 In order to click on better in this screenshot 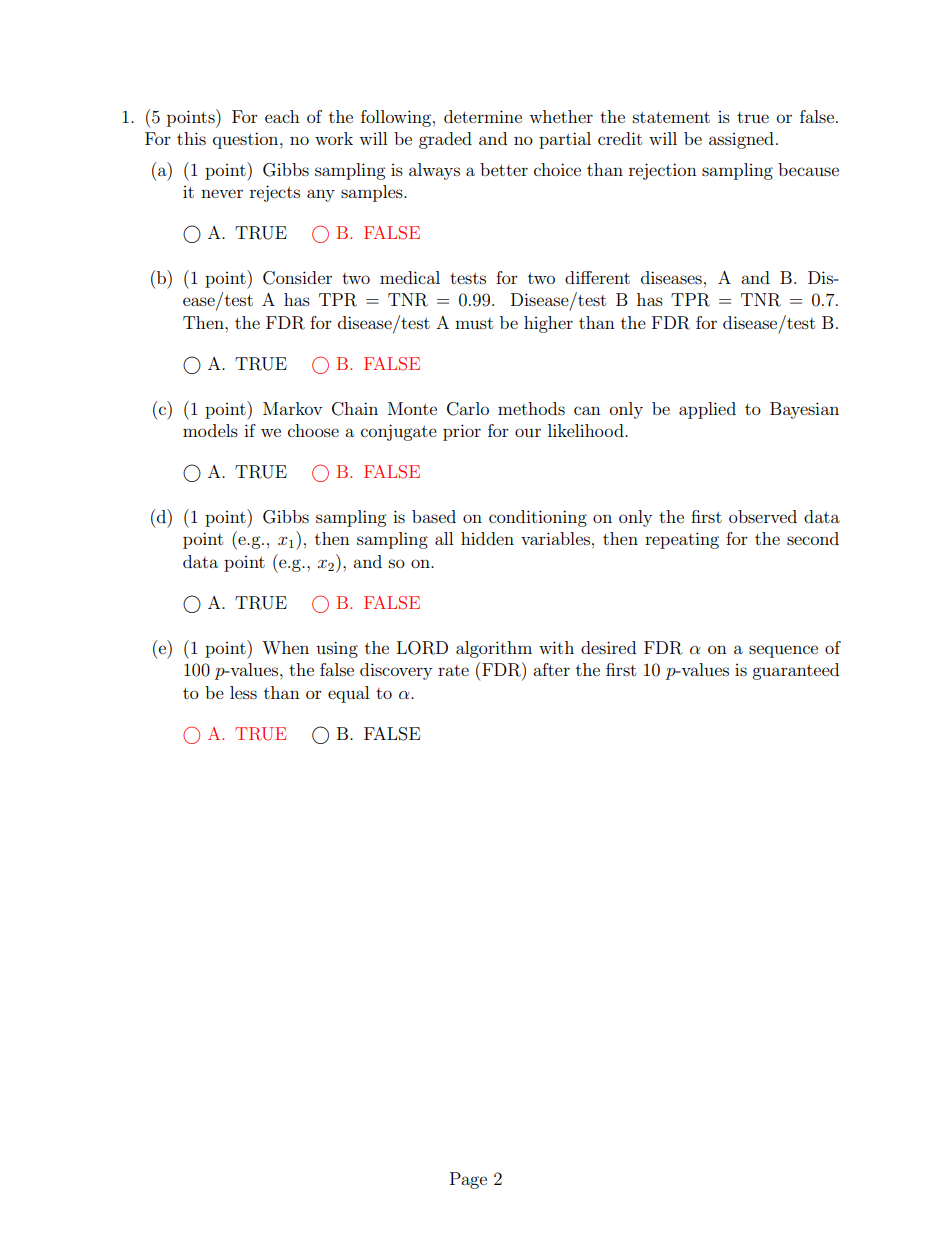, I will do `click(504, 169)`.
